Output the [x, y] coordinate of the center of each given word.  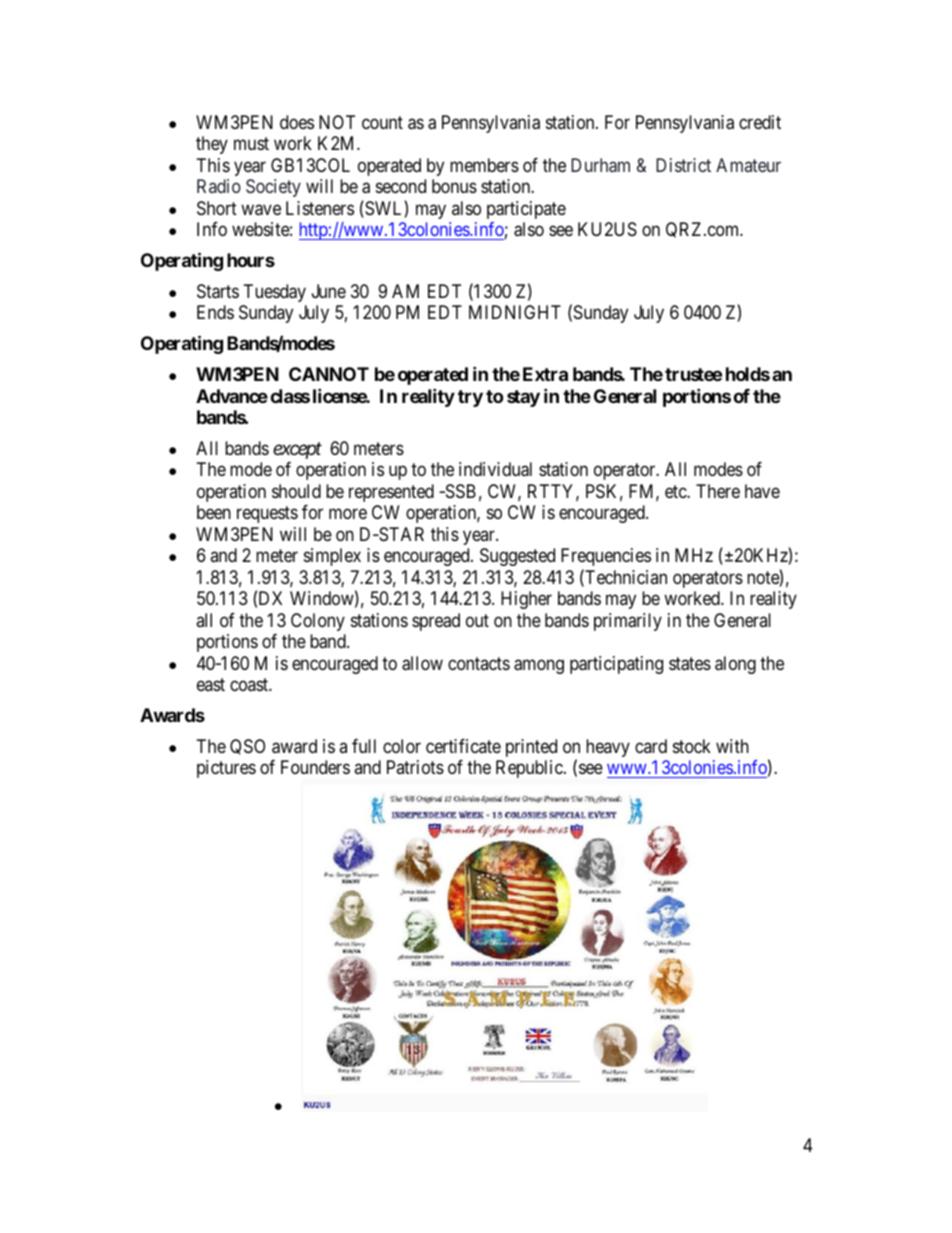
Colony [318, 622]
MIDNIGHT [515, 312]
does [297, 122]
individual [495, 469]
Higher [526, 600]
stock [692, 746]
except [297, 451]
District [683, 165]
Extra [545, 374]
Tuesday [275, 293]
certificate [463, 746]
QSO [247, 747]
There [718, 491]
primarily [628, 622]
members [484, 165]
